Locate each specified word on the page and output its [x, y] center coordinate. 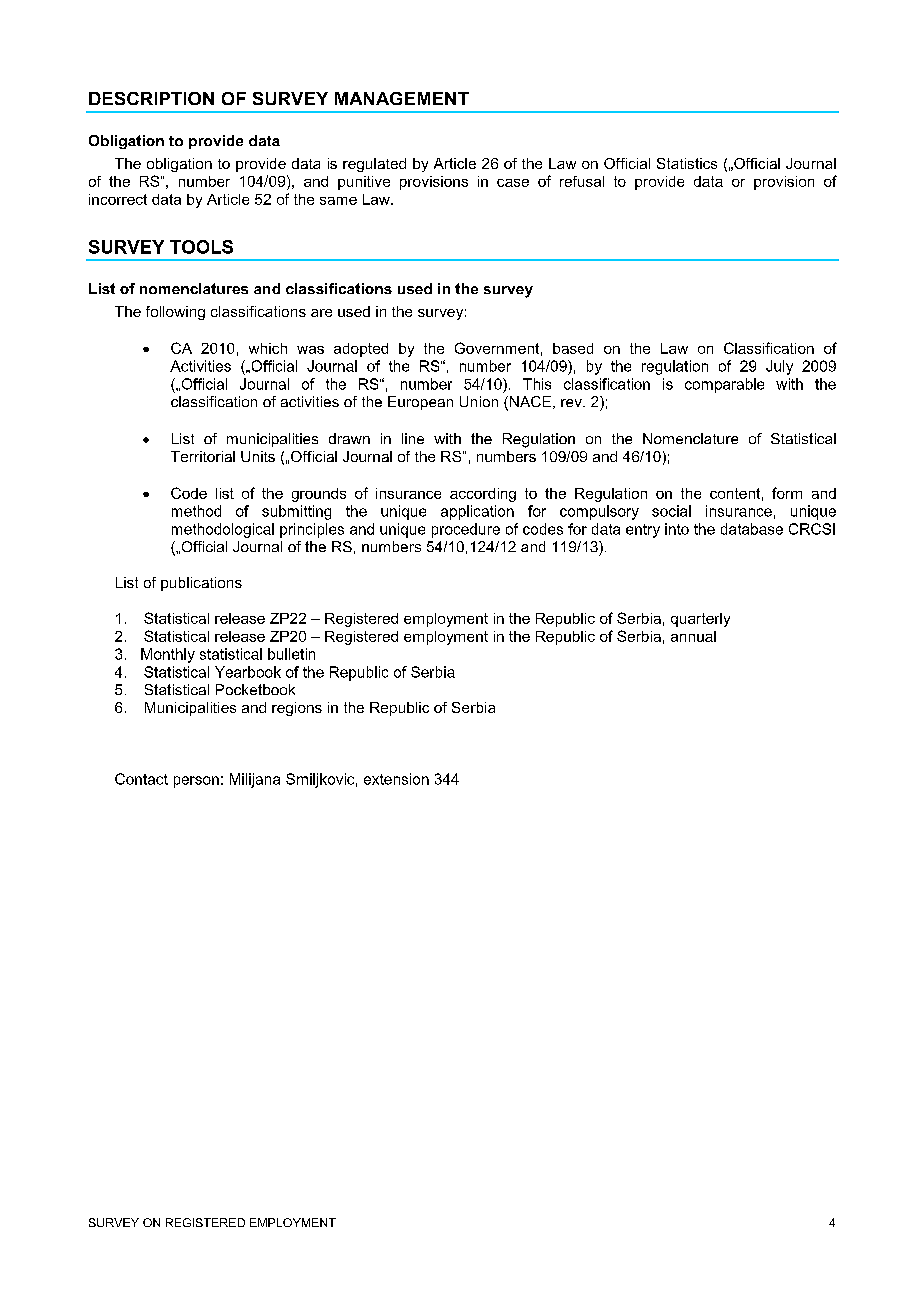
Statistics [687, 163]
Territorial [203, 456]
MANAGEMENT [402, 98]
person [196, 782]
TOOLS [201, 247]
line [413, 438]
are [321, 313]
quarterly [700, 620]
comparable [724, 385]
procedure [466, 530]
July [779, 367]
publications [201, 584]
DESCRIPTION [151, 98]
